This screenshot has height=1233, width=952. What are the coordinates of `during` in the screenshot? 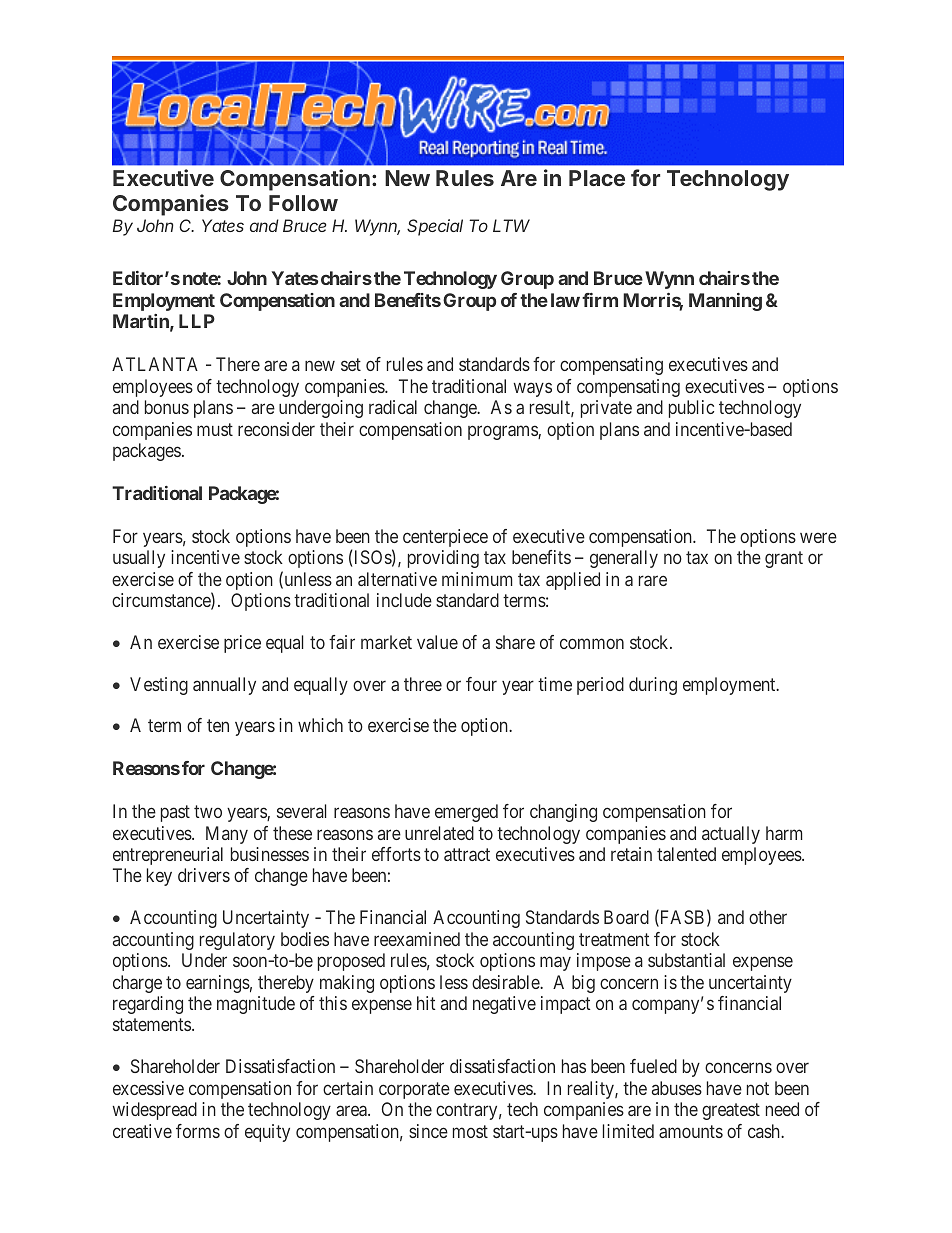 It's located at (653, 686).
